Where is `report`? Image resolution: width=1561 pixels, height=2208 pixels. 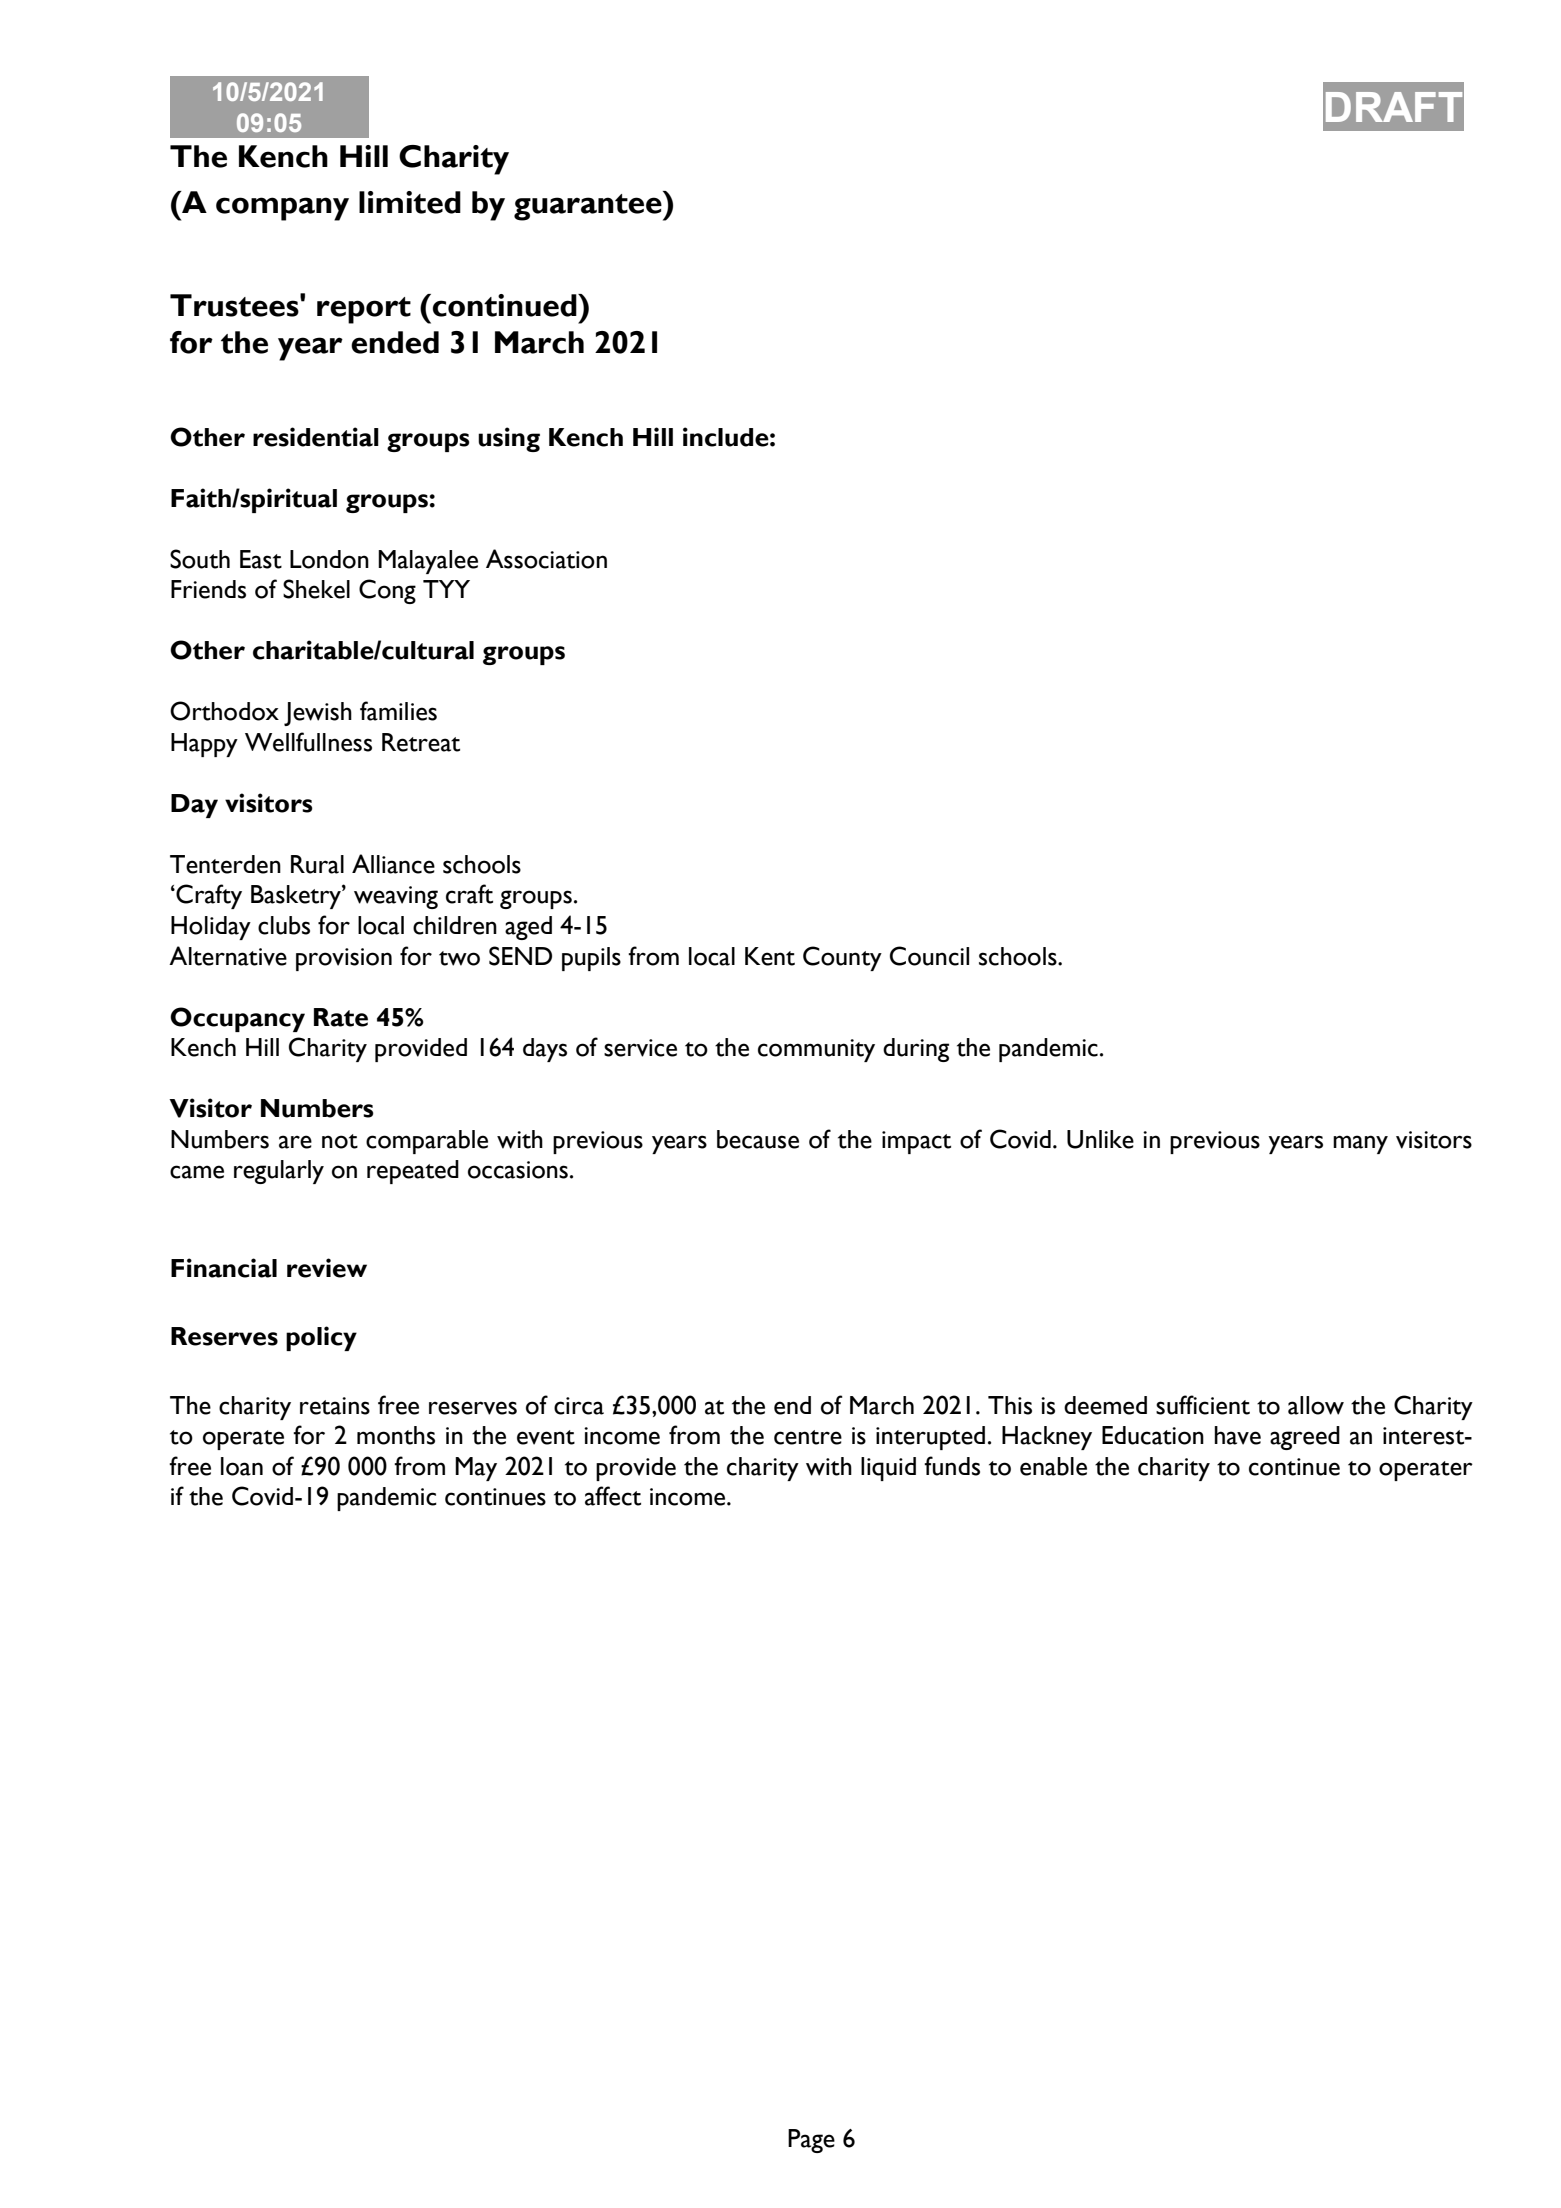 report is located at coordinates (364, 310).
